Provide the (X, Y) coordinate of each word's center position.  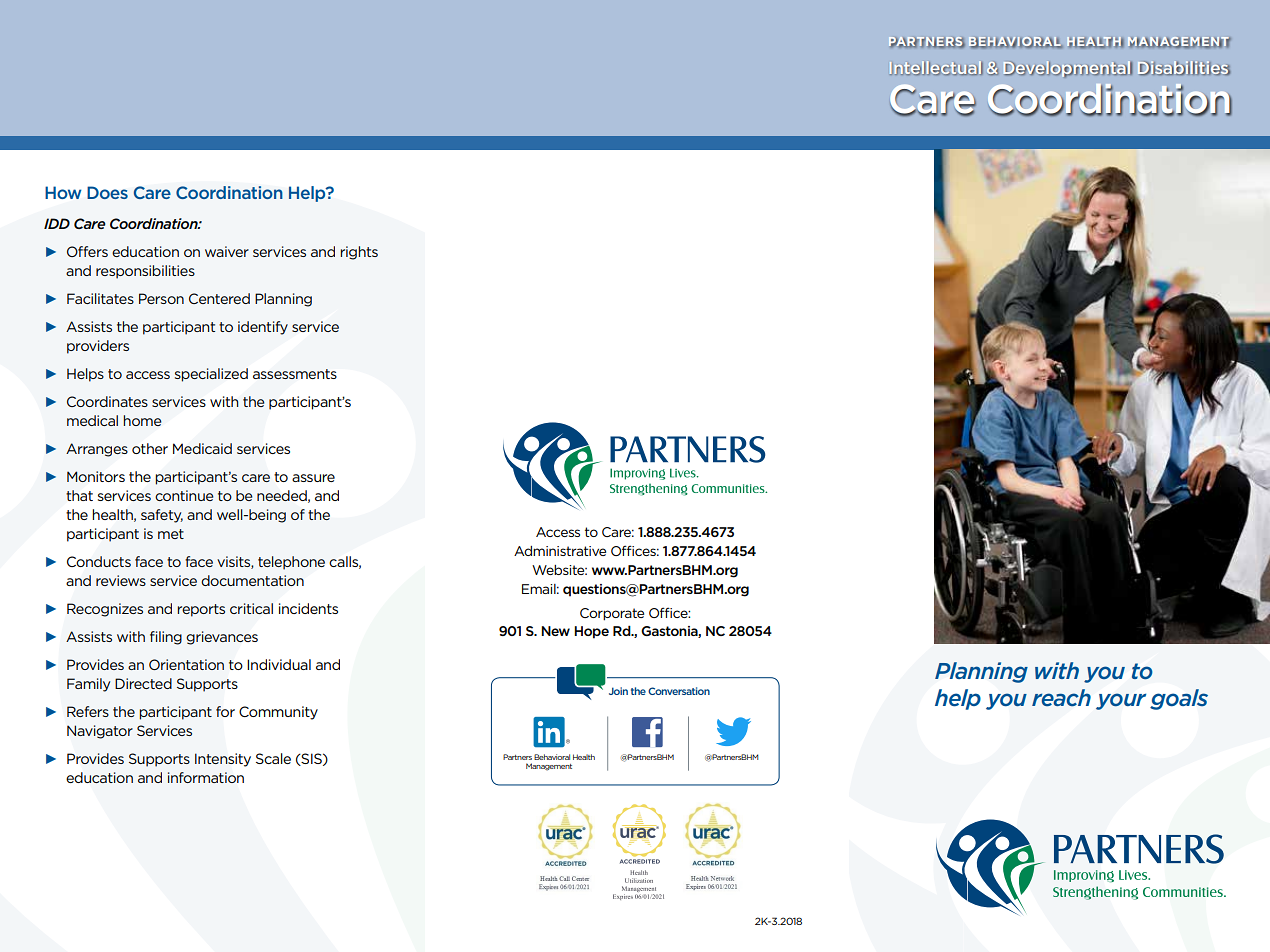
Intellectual (936, 68)
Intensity (223, 760)
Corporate (612, 614)
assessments (295, 374)
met (171, 534)
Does (107, 192)
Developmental (1068, 69)
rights (359, 253)
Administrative (560, 551)
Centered (219, 298)
